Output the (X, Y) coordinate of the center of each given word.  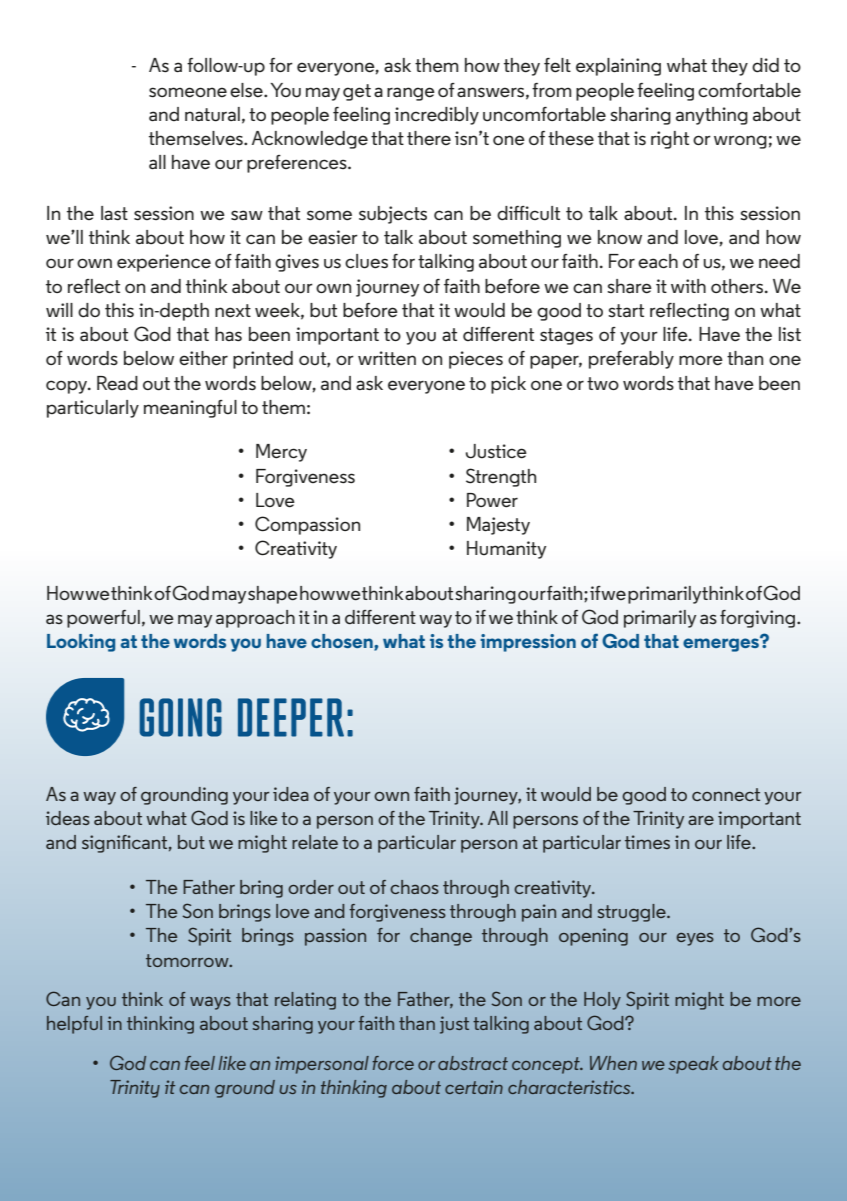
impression (528, 643)
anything (712, 116)
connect (726, 794)
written (387, 358)
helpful (74, 1025)
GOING (180, 717)
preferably (631, 360)
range (411, 94)
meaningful (190, 409)
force (393, 1063)
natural (212, 114)
